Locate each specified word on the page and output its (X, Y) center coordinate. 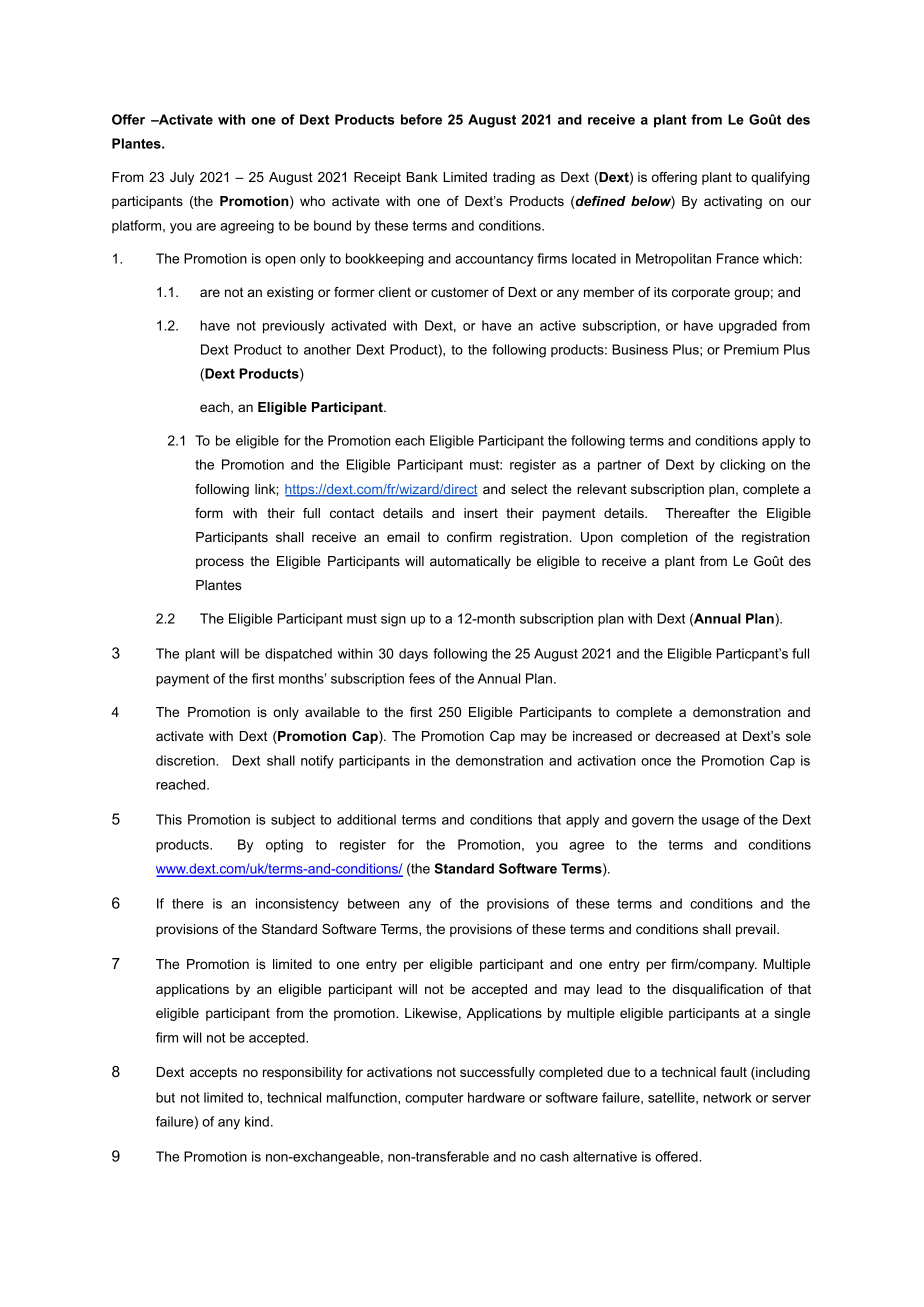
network (727, 1097)
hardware (496, 1097)
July (182, 178)
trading (514, 178)
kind (257, 1121)
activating (733, 202)
